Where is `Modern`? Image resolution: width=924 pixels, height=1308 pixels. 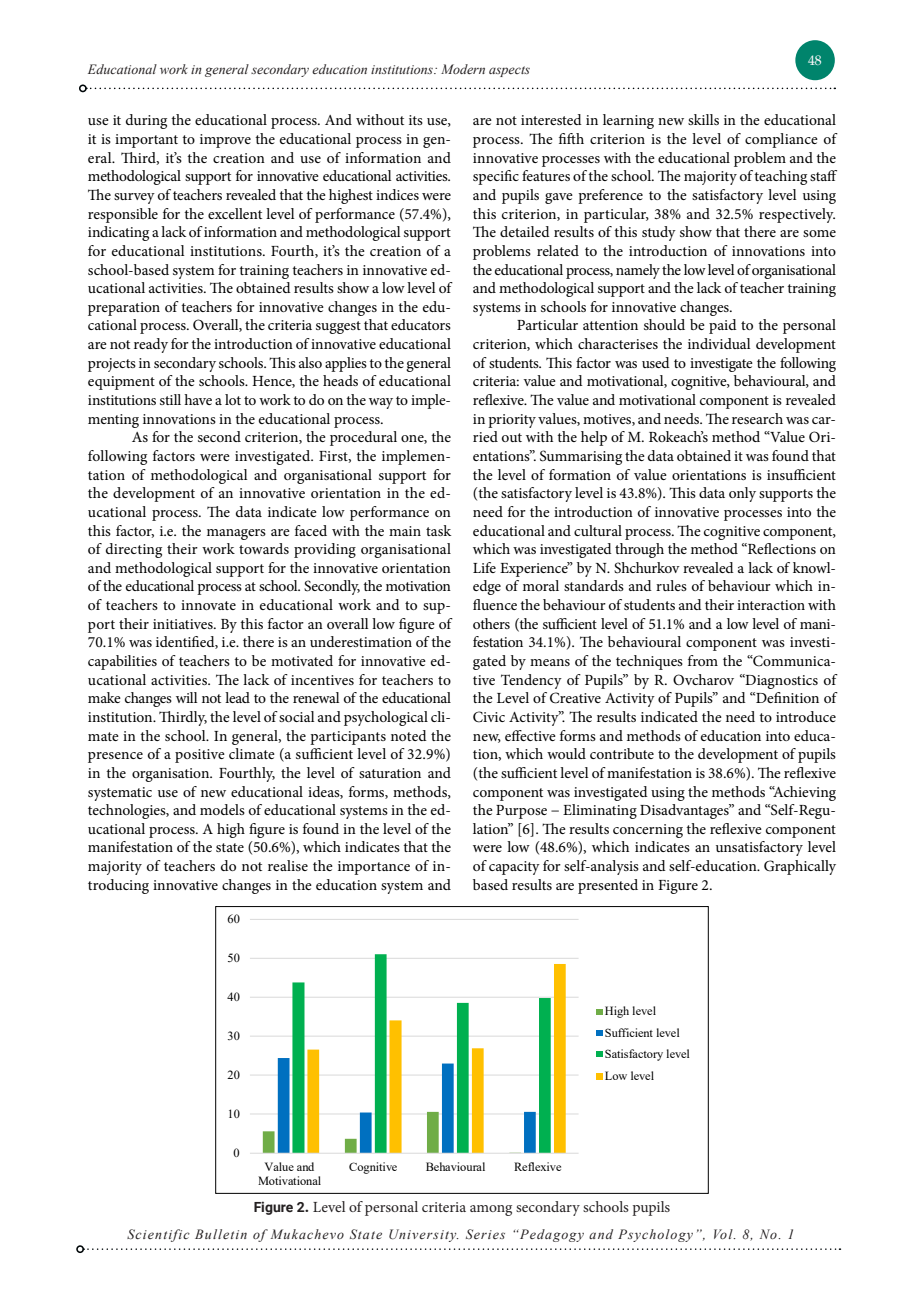 Modern is located at coordinates (463, 69).
